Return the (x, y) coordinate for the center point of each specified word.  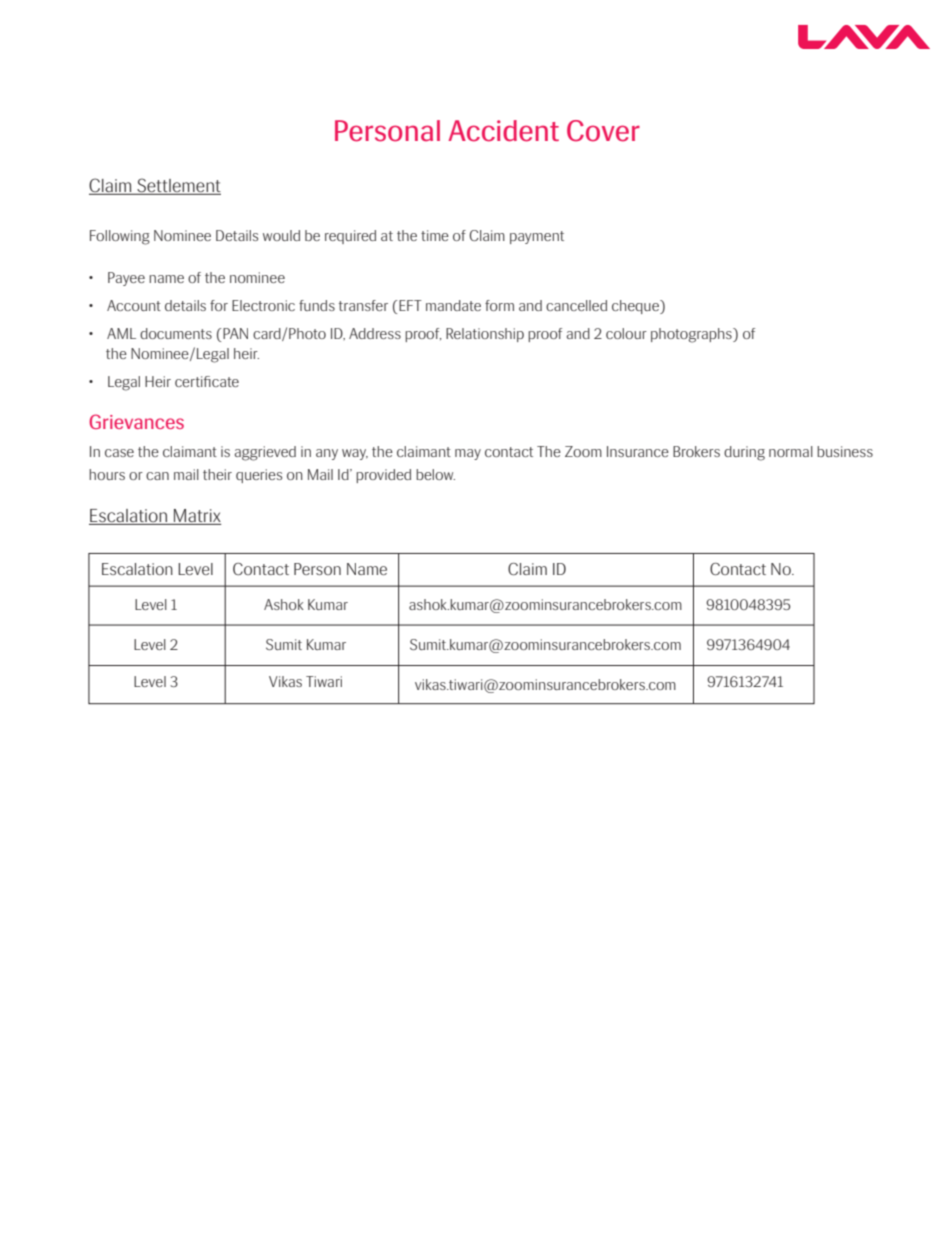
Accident (503, 131)
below (435, 474)
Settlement (178, 186)
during (744, 453)
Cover (603, 131)
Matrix (196, 517)
